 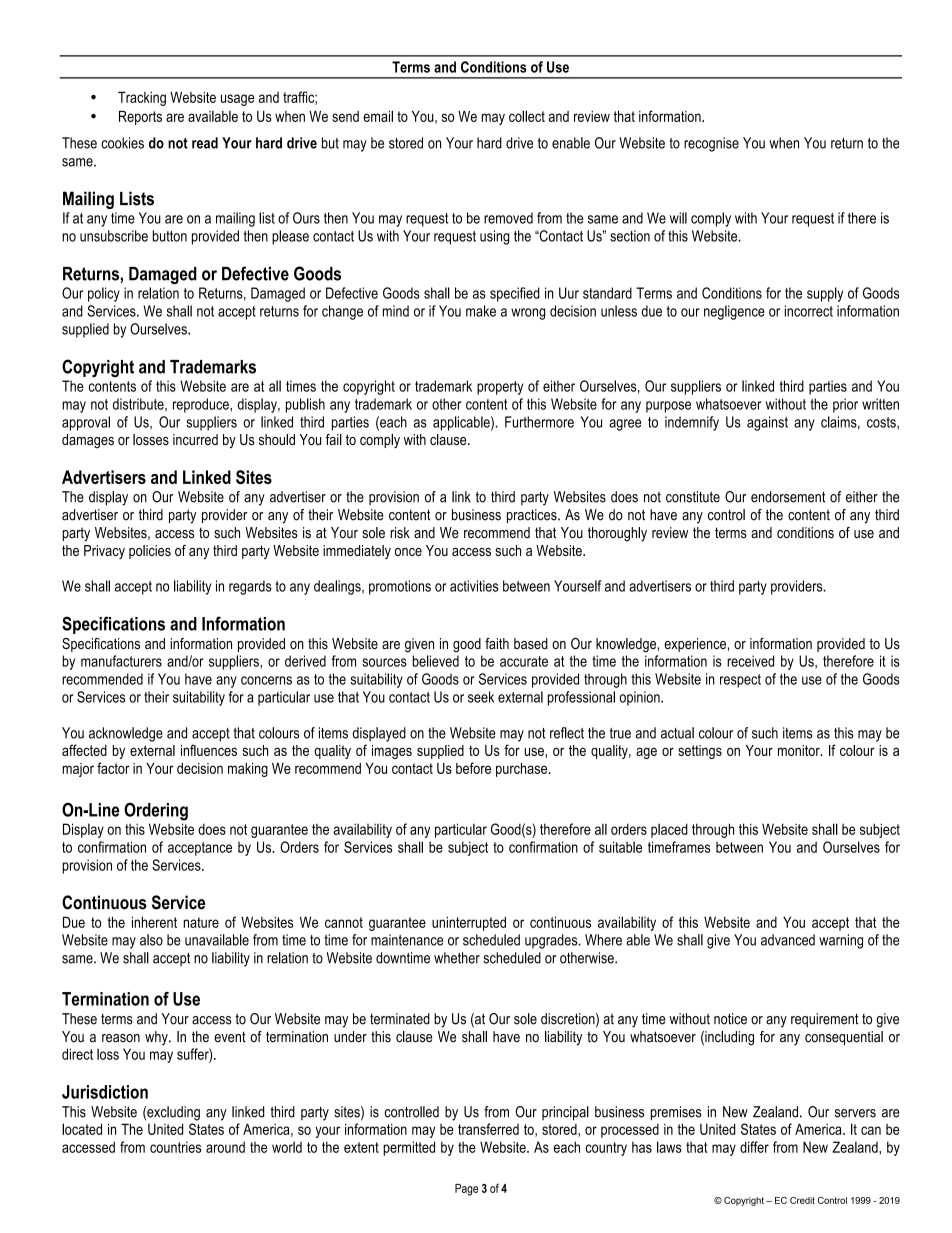 I want to click on policy, so click(x=104, y=294).
